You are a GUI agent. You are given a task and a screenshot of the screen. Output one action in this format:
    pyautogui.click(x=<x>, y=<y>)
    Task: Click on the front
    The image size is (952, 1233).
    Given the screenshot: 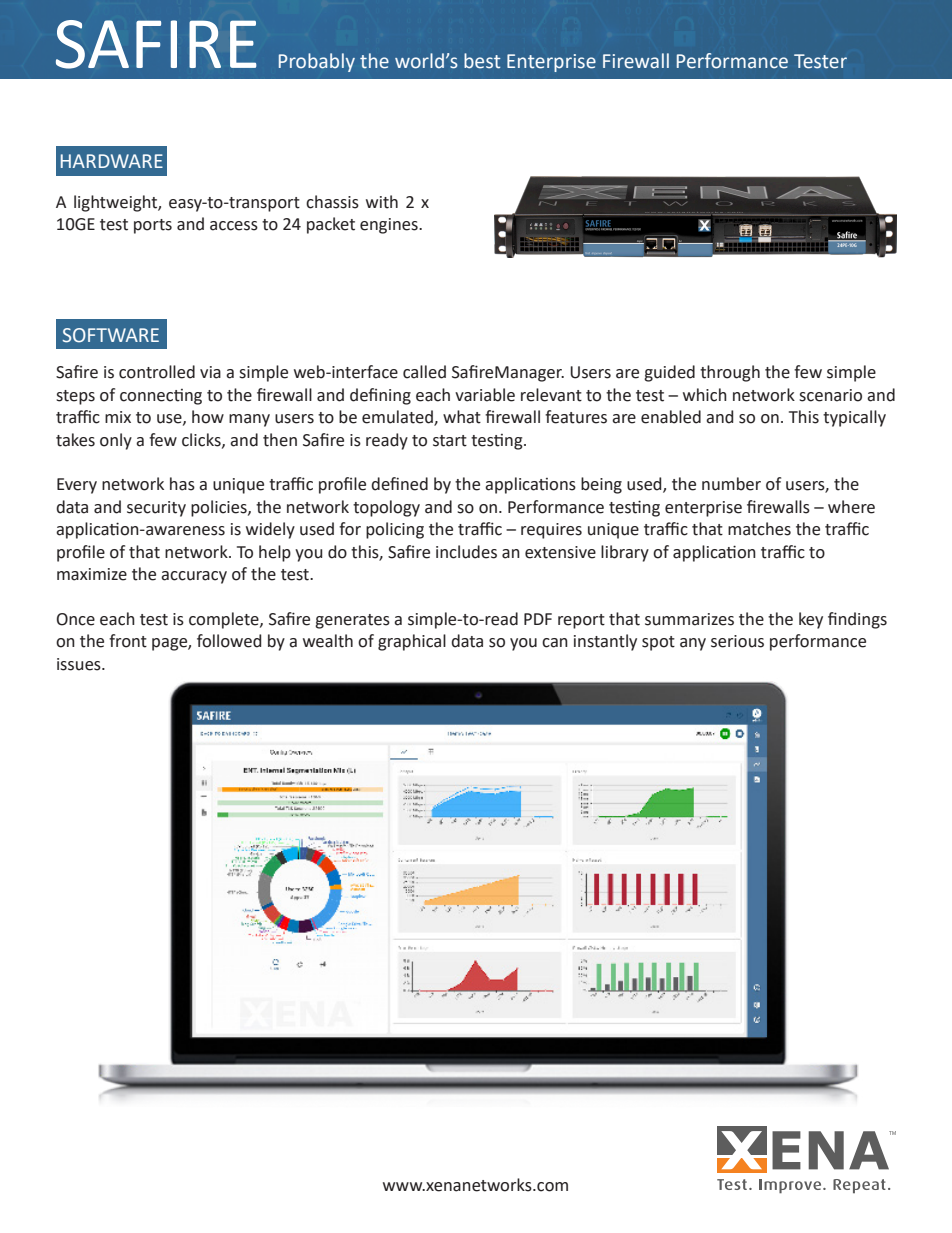 What is the action you would take?
    pyautogui.click(x=128, y=641)
